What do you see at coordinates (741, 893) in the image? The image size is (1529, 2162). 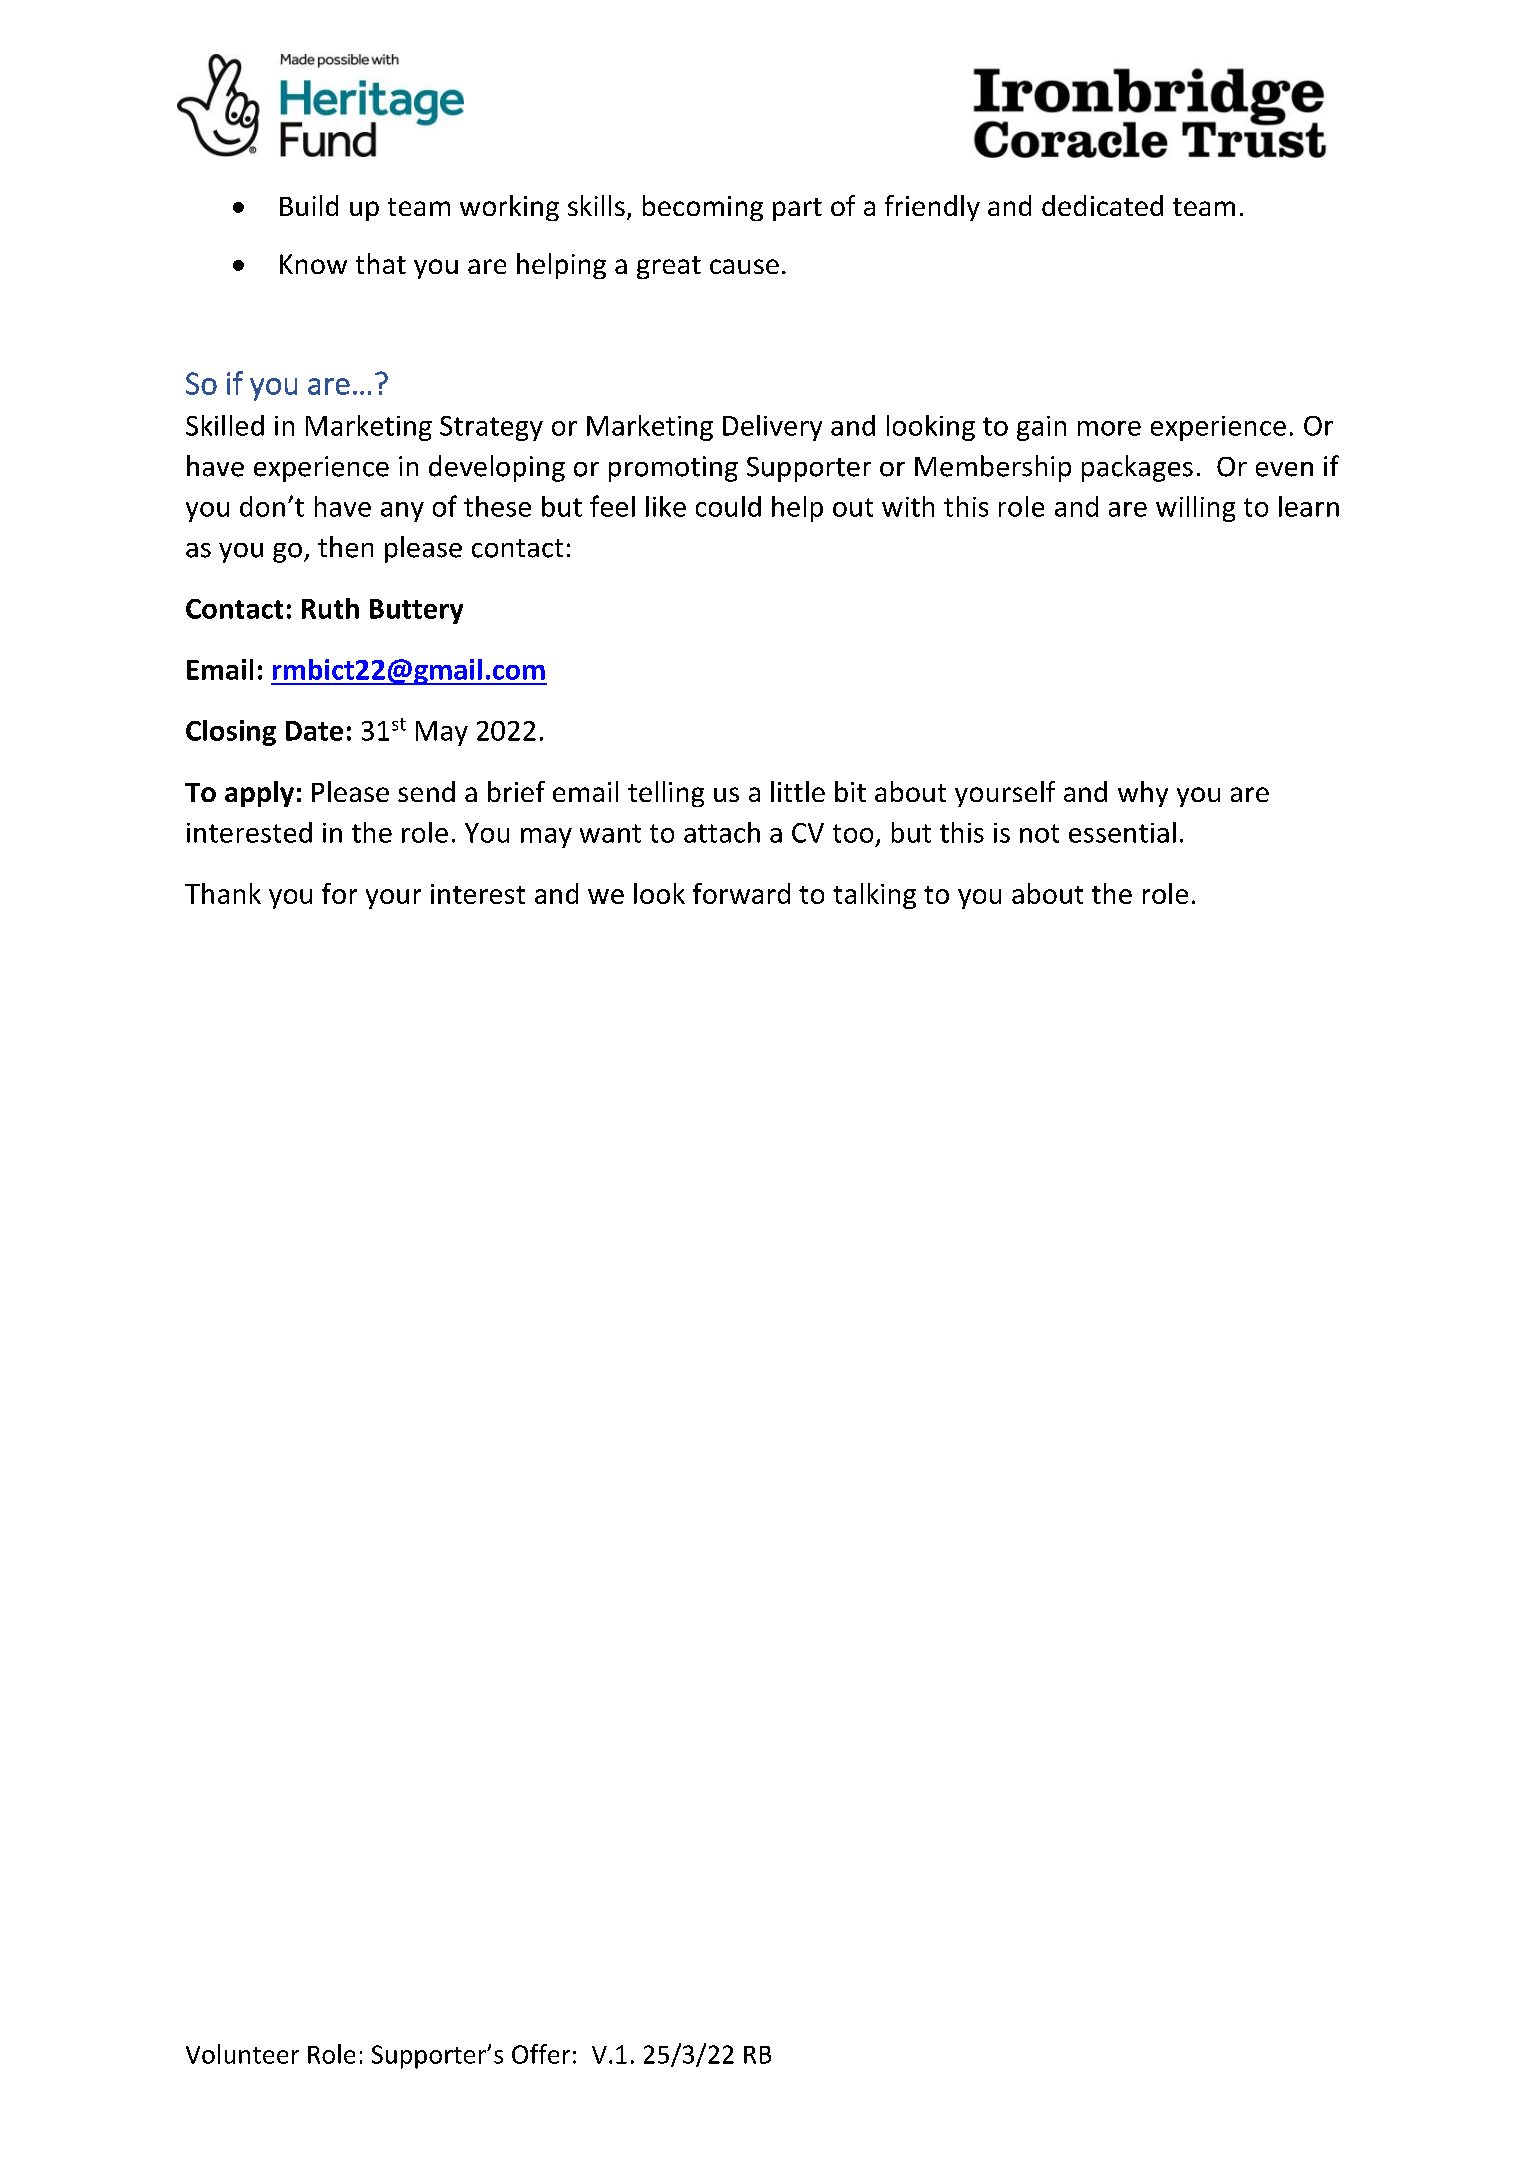 I see `forward` at bounding box center [741, 893].
